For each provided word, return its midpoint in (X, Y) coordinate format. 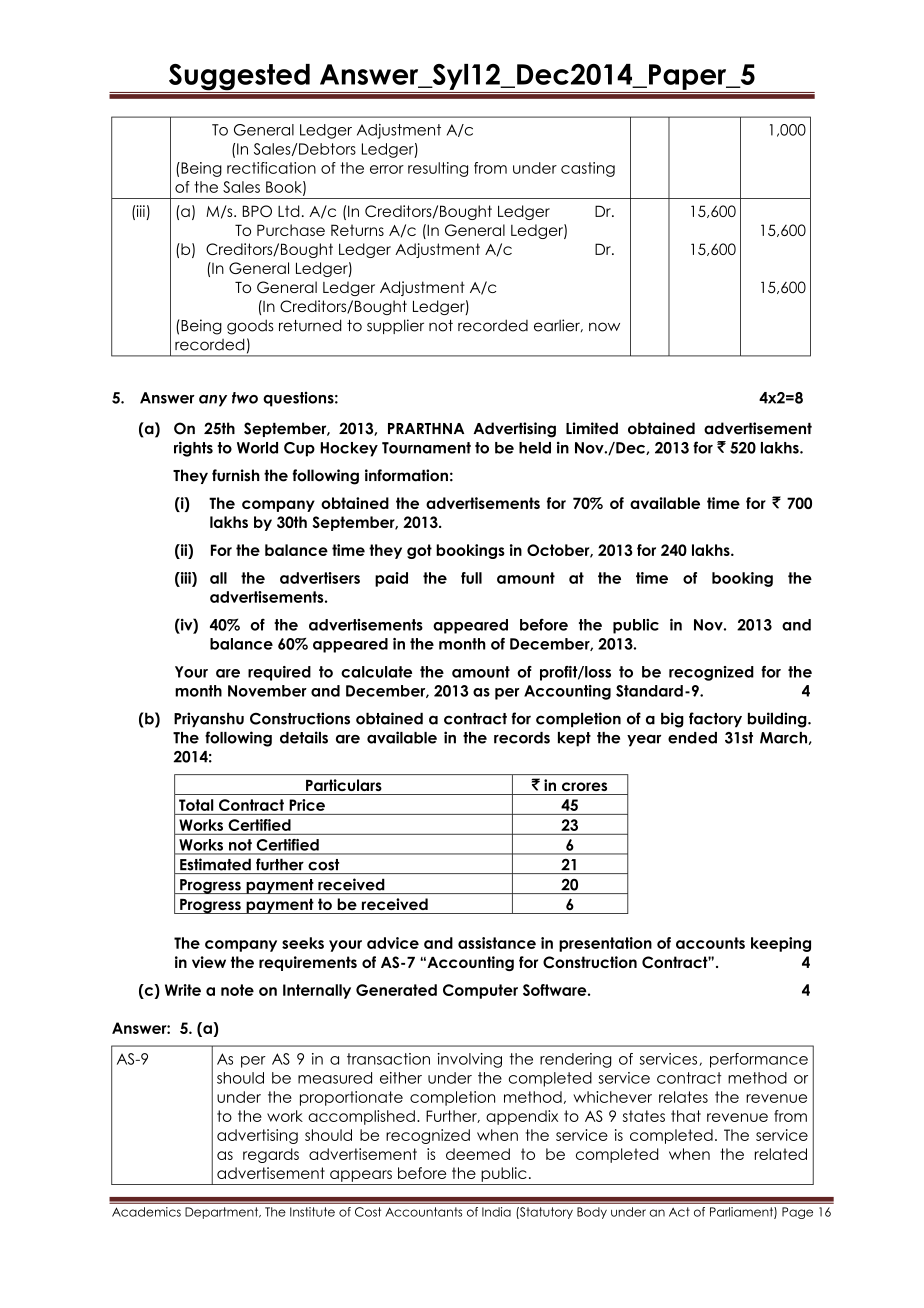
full (471, 578)
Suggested (239, 78)
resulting (438, 169)
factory (715, 720)
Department (223, 1213)
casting (588, 169)
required (279, 673)
